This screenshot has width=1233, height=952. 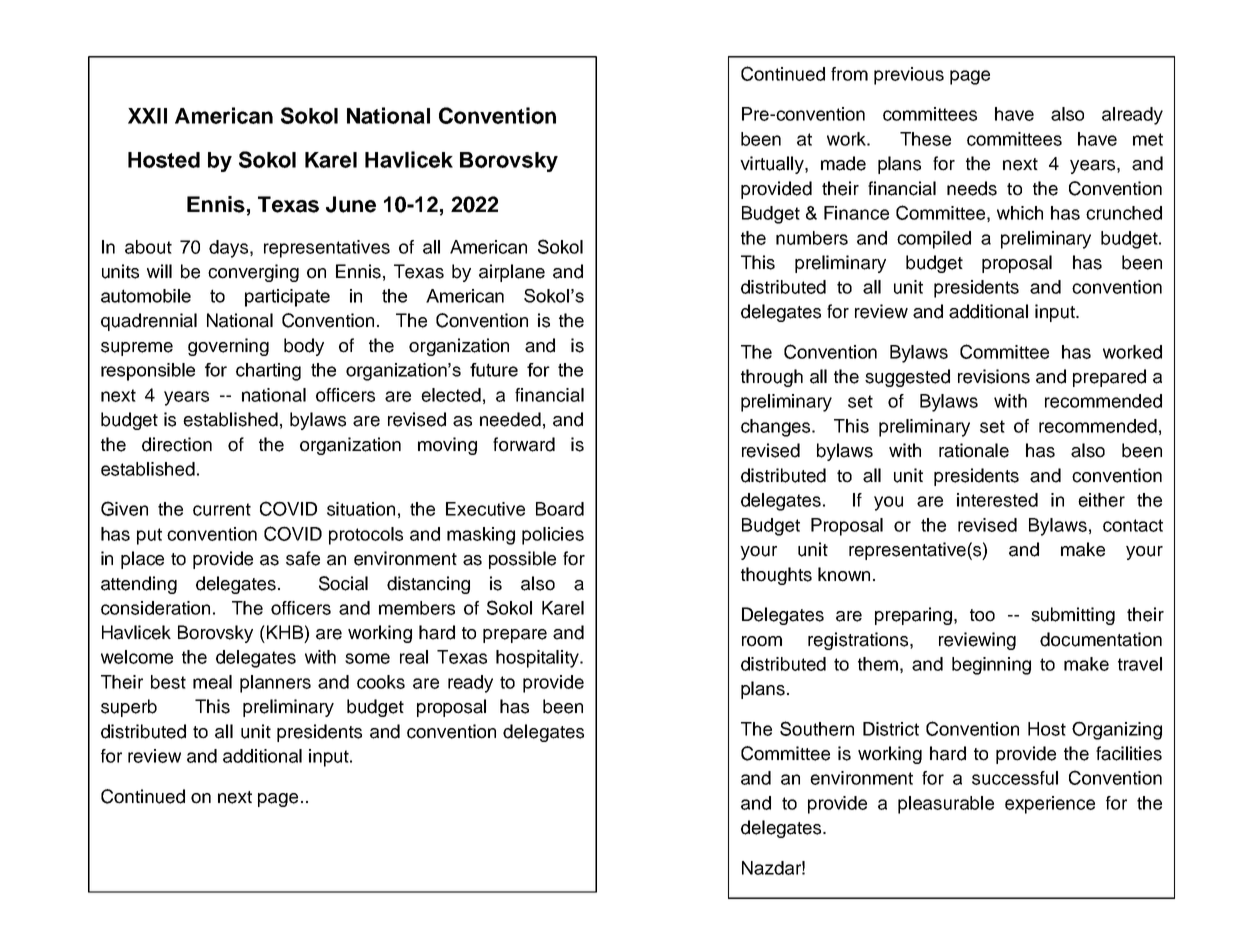 I want to click on direction, so click(x=177, y=444).
